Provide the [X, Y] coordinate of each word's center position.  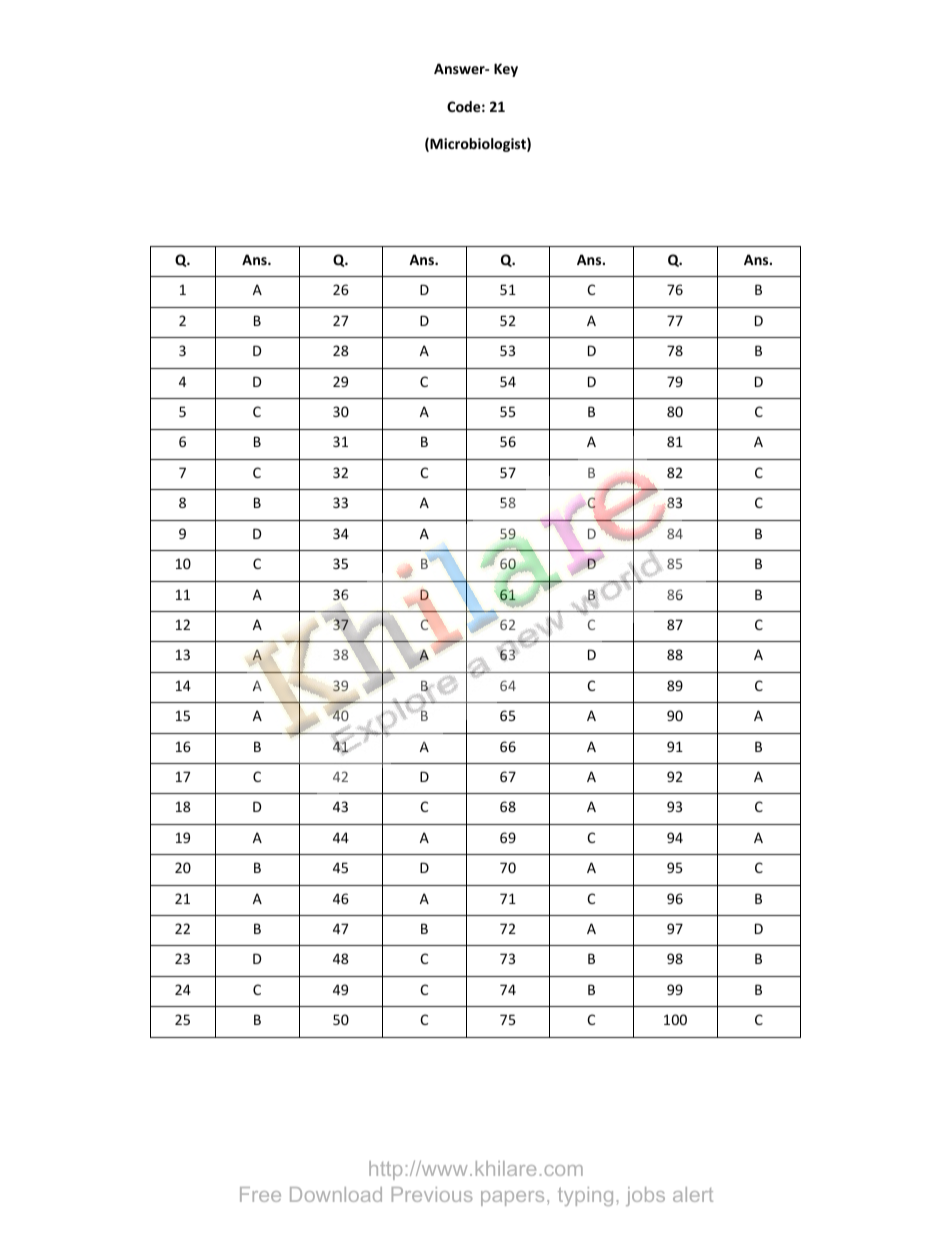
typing [585, 1196]
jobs [645, 1196]
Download [336, 1194]
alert [693, 1194]
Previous [432, 1194]
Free [260, 1194]
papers [512, 1198]
